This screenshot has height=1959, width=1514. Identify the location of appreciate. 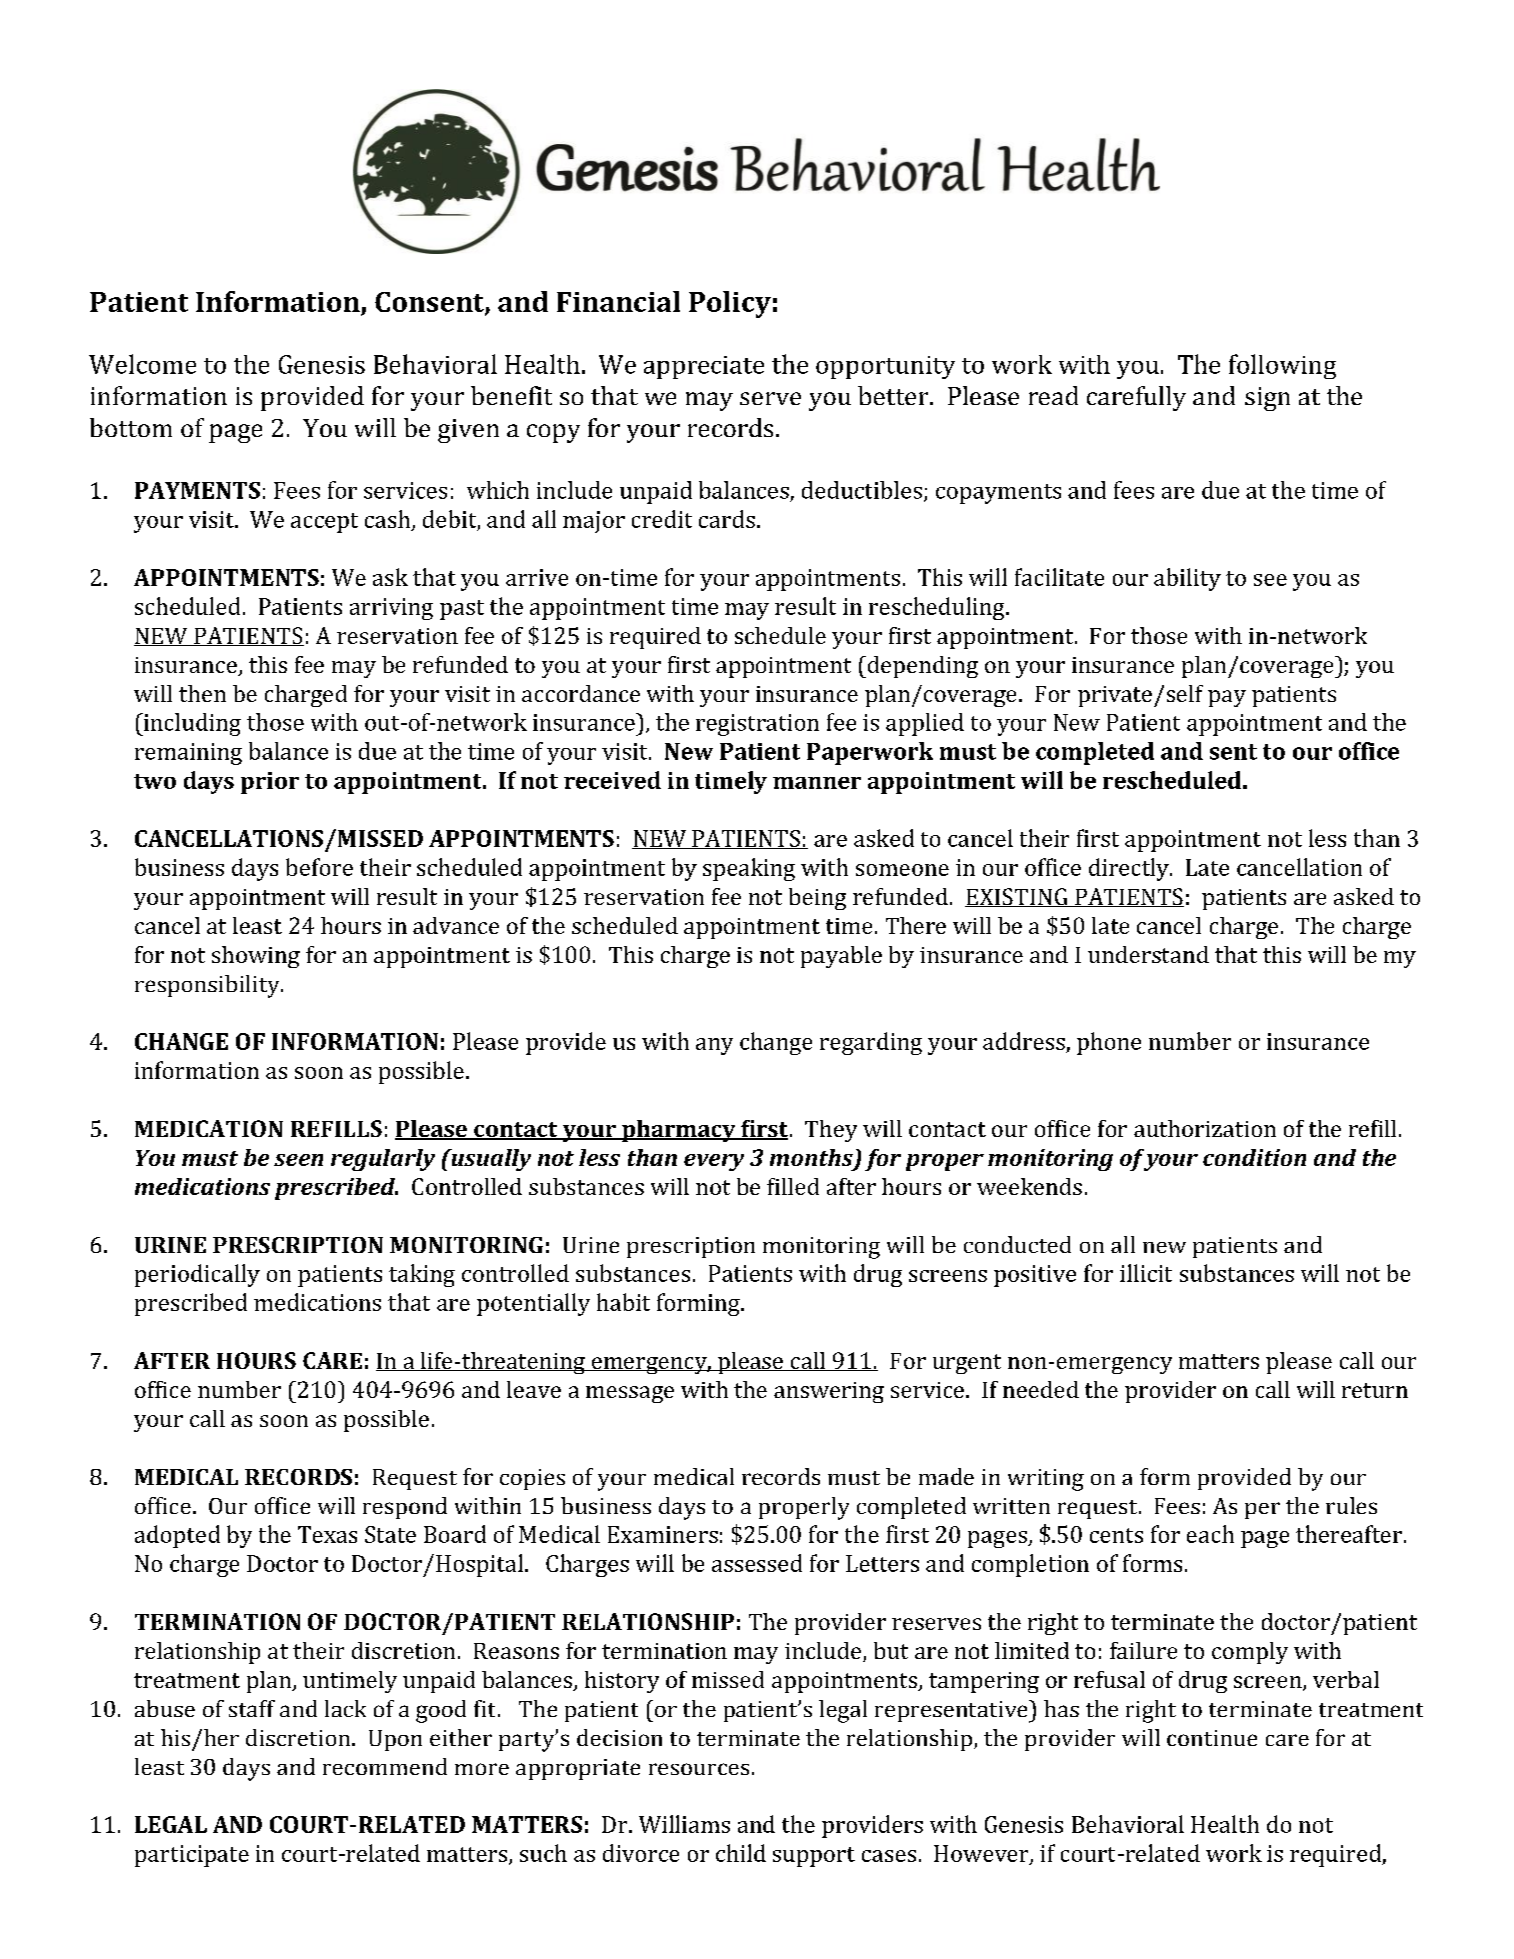
(704, 367).
